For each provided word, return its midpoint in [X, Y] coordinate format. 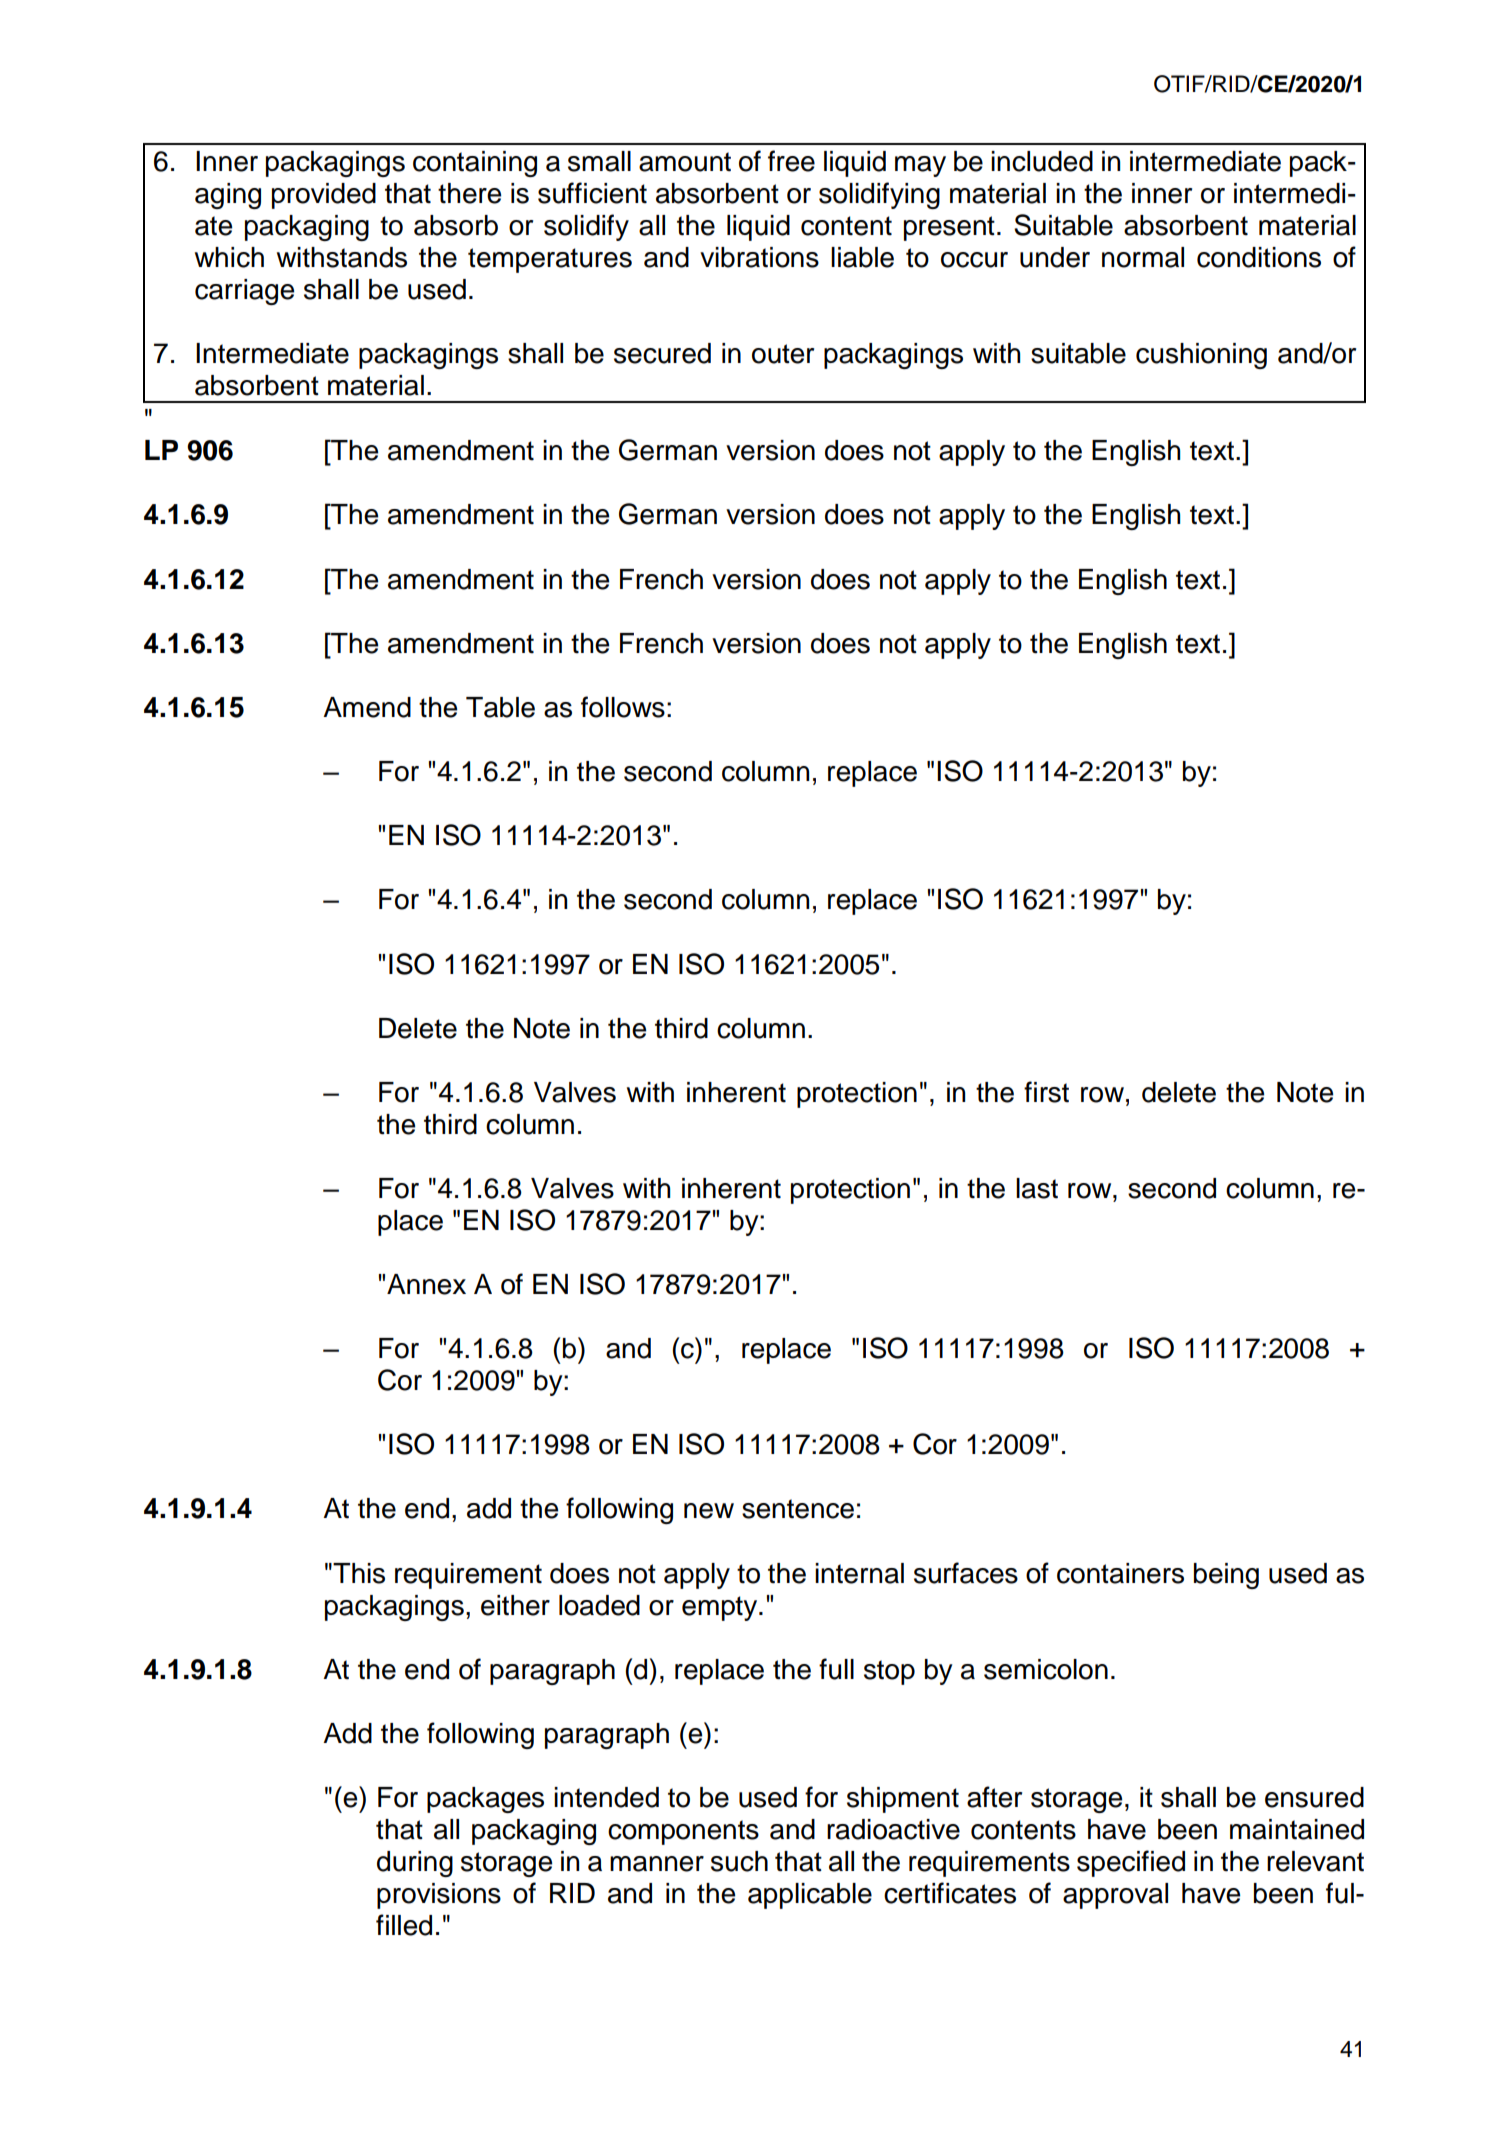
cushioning [1201, 356]
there [469, 193]
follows [623, 707]
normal [1143, 257]
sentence [798, 1509]
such [739, 1861]
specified [1131, 1863]
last [1037, 1188]
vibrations [759, 257]
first [1046, 1092]
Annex [426, 1284]
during [415, 1864]
